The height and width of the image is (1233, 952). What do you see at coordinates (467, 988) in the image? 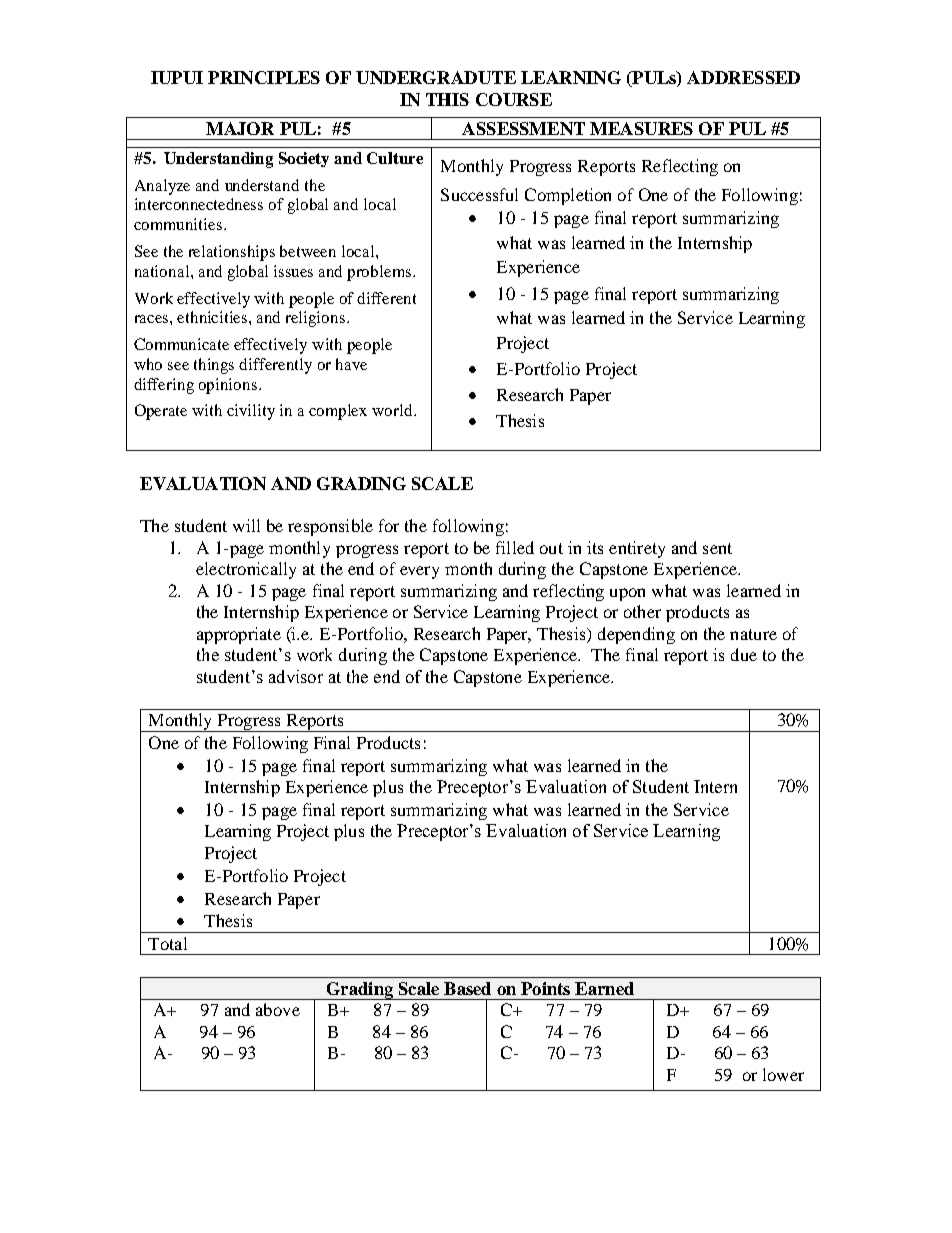
I see `Based` at bounding box center [467, 988].
